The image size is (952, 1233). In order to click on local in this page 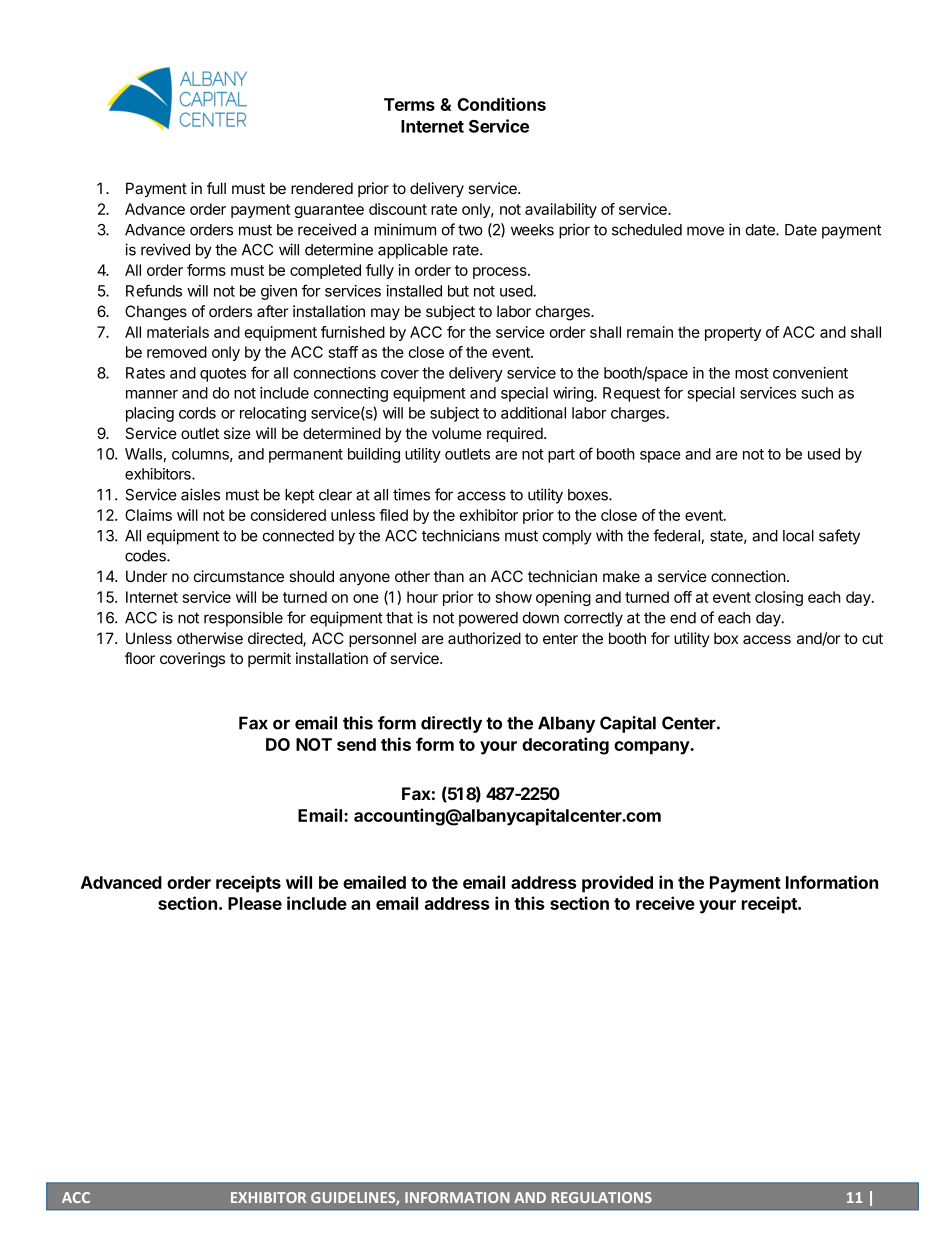, I will do `click(798, 536)`.
